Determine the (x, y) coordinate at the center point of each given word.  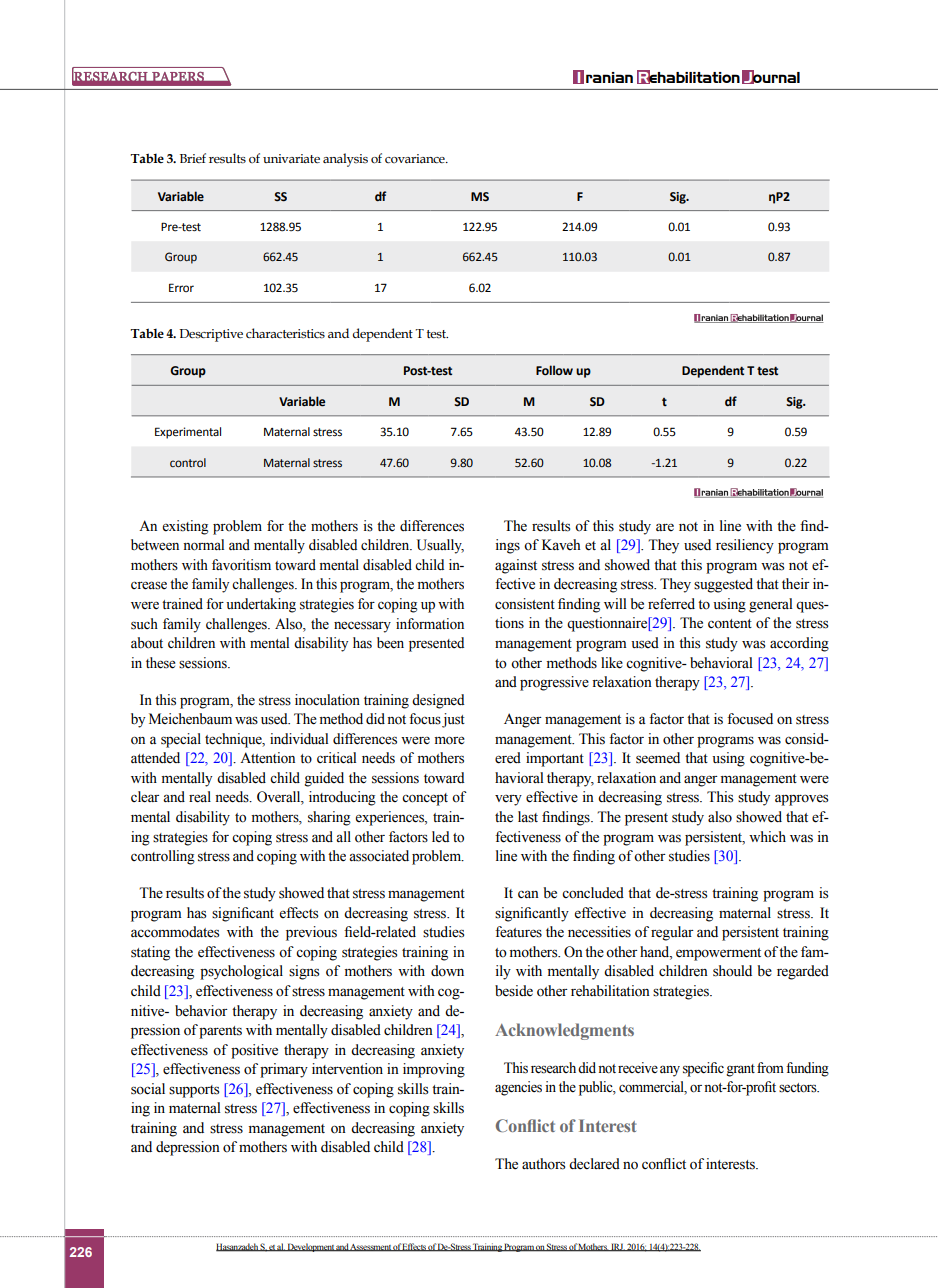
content (730, 624)
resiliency (745, 546)
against (516, 566)
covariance (416, 159)
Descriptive (211, 335)
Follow (554, 370)
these (160, 663)
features (518, 932)
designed (438, 701)
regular (672, 933)
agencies (518, 1088)
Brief (193, 158)
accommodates (175, 932)
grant (740, 1070)
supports (194, 1091)
